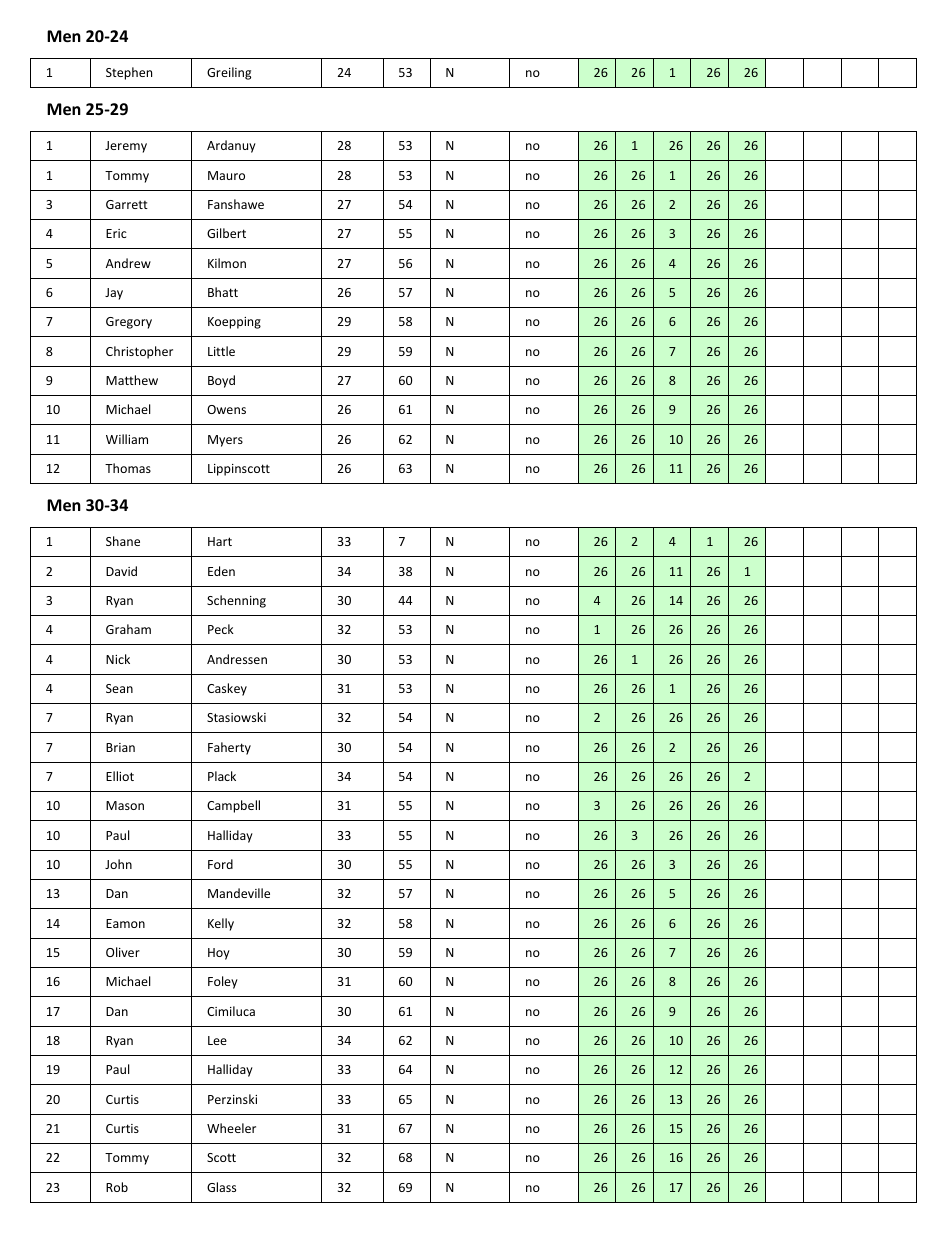 The image size is (952, 1233). I want to click on Mason, so click(125, 805).
